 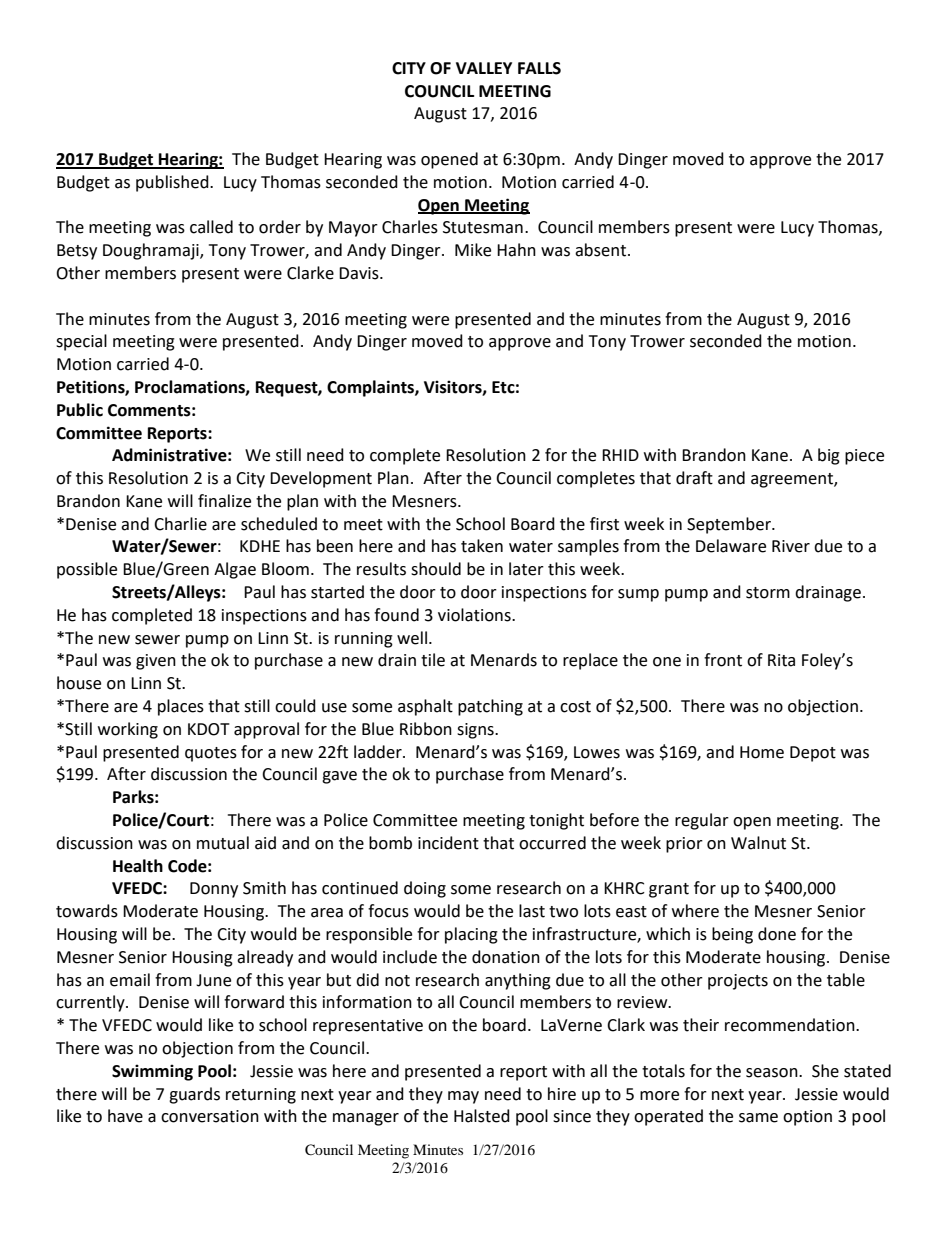 I want to click on published, so click(x=173, y=183).
